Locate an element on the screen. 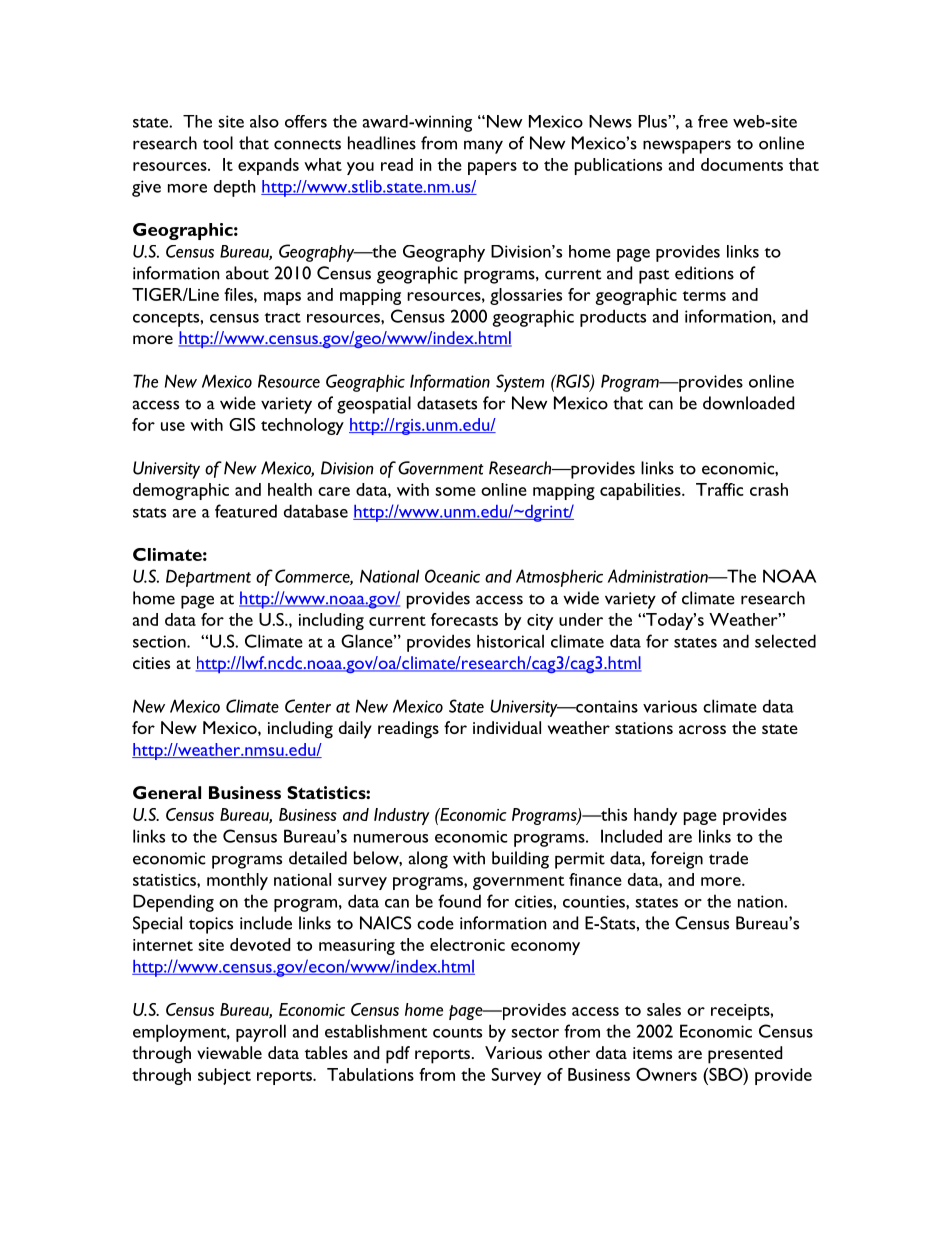  Traffic is located at coordinates (720, 489).
